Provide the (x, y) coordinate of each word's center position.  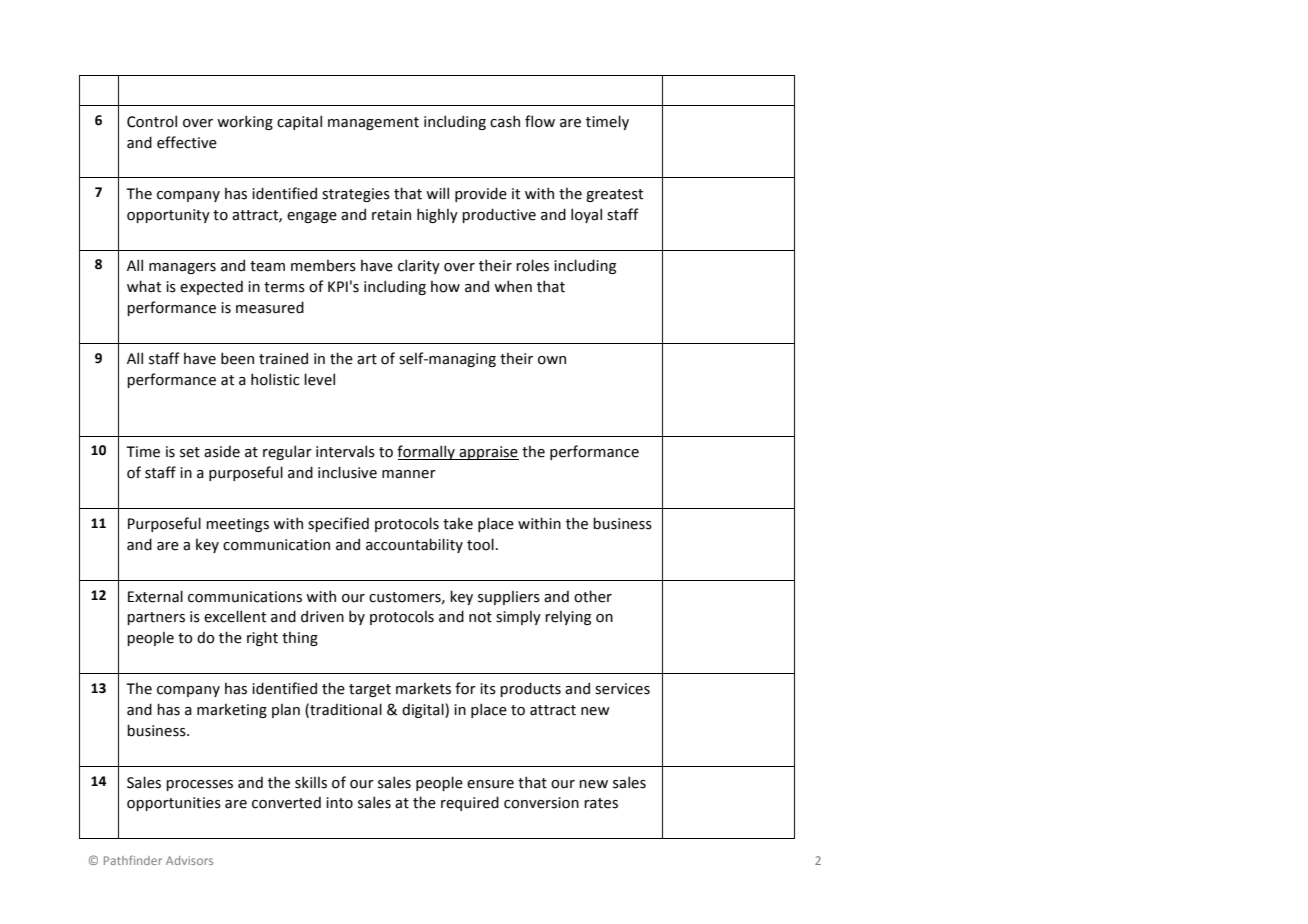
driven (322, 616)
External (155, 596)
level (319, 379)
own (552, 360)
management (373, 123)
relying (568, 618)
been (237, 358)
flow (540, 121)
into (339, 803)
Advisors (189, 860)
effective (187, 142)
